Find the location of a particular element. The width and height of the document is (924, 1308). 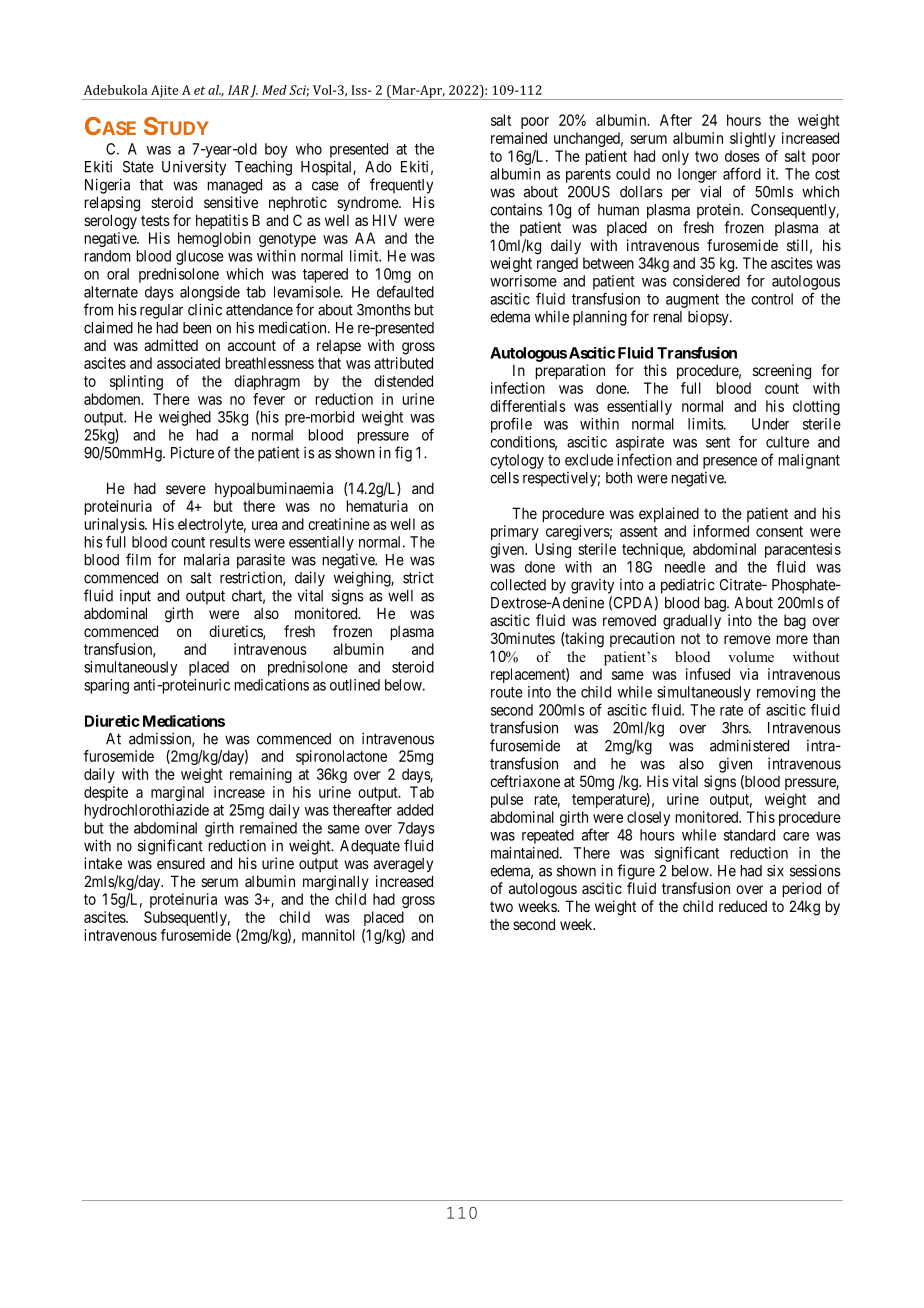

ensured is located at coordinates (181, 863).
